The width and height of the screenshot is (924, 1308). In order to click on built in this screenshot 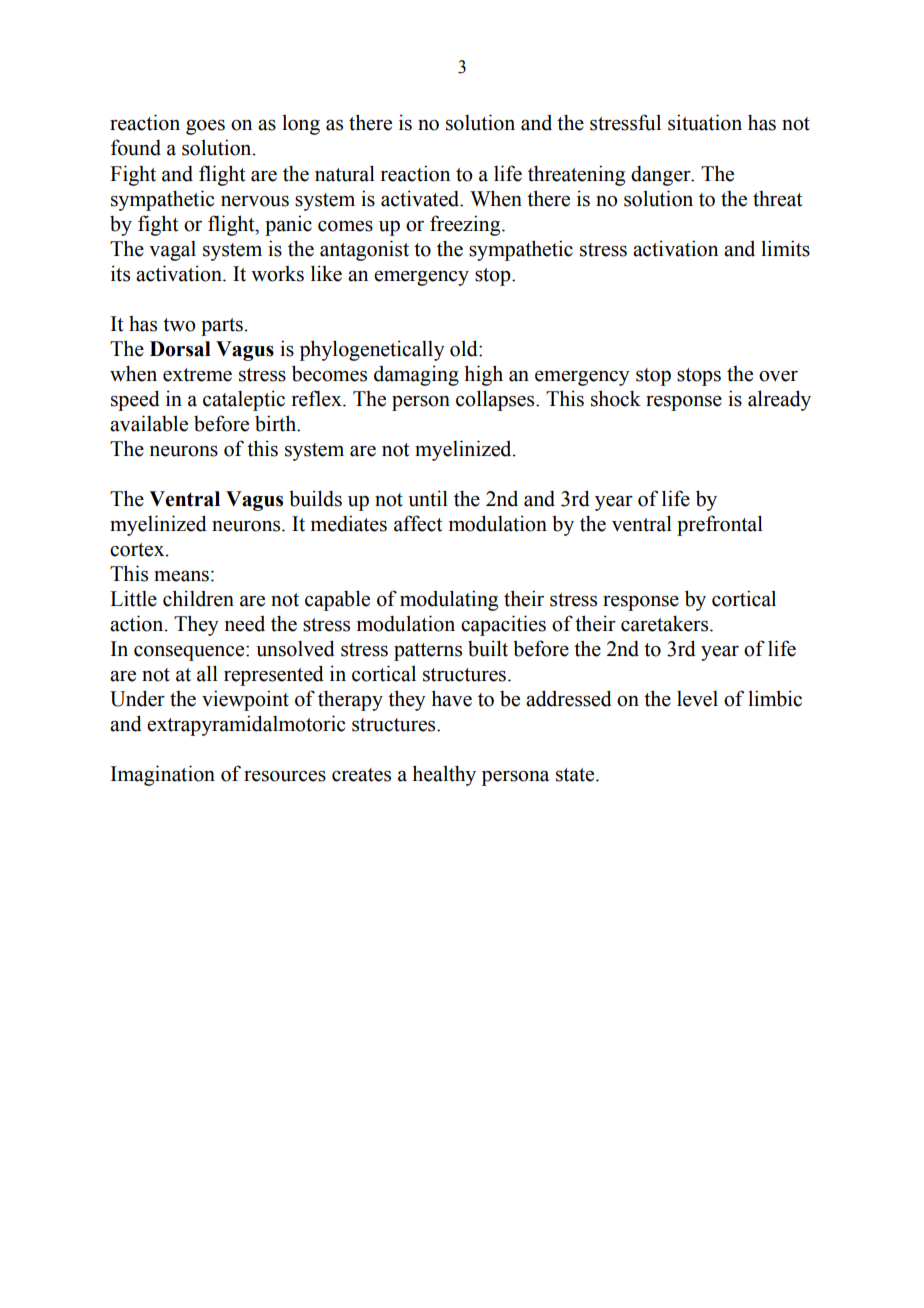, I will do `click(488, 648)`.
